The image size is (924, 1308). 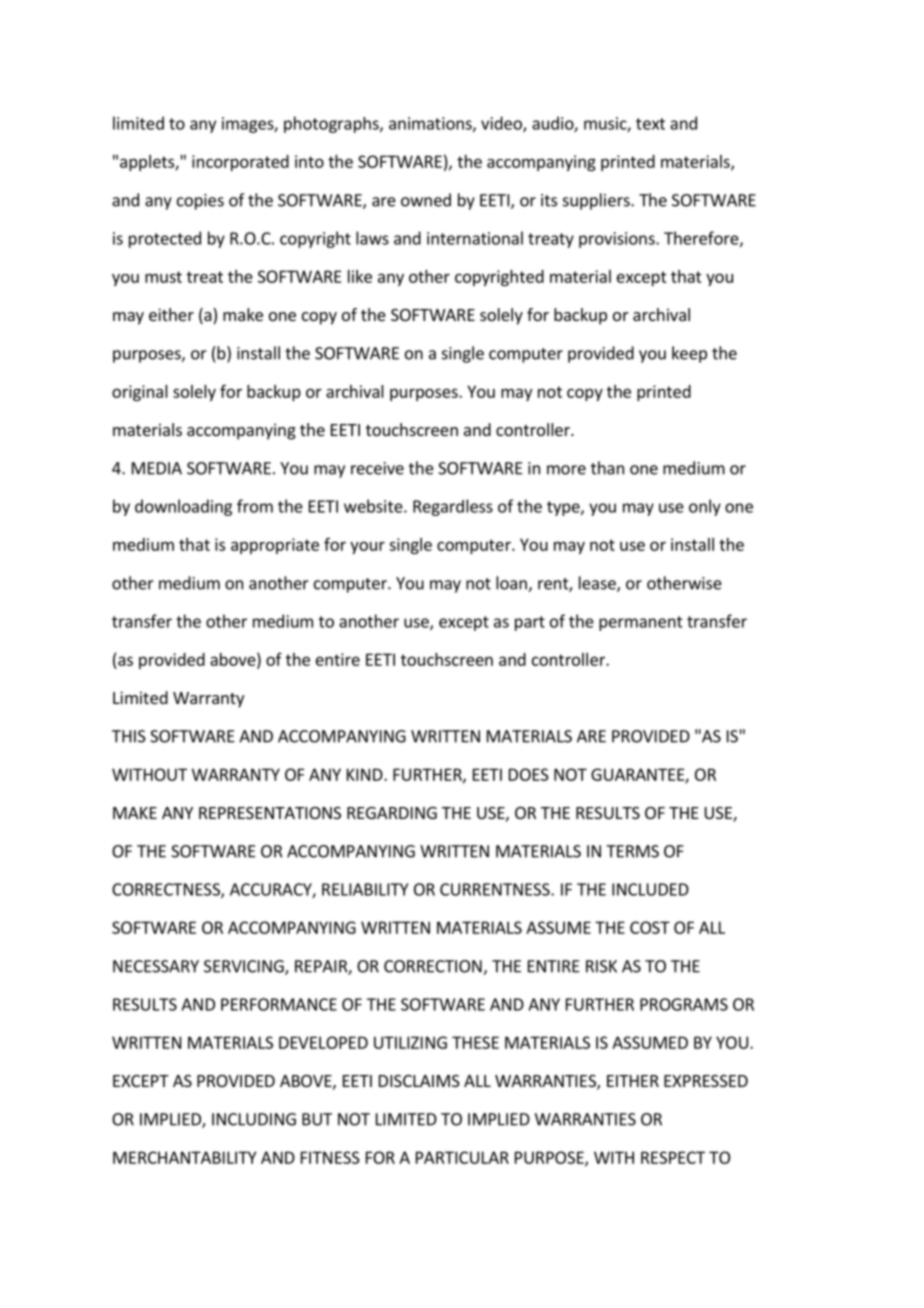 I want to click on RESPECT, so click(x=673, y=1157).
